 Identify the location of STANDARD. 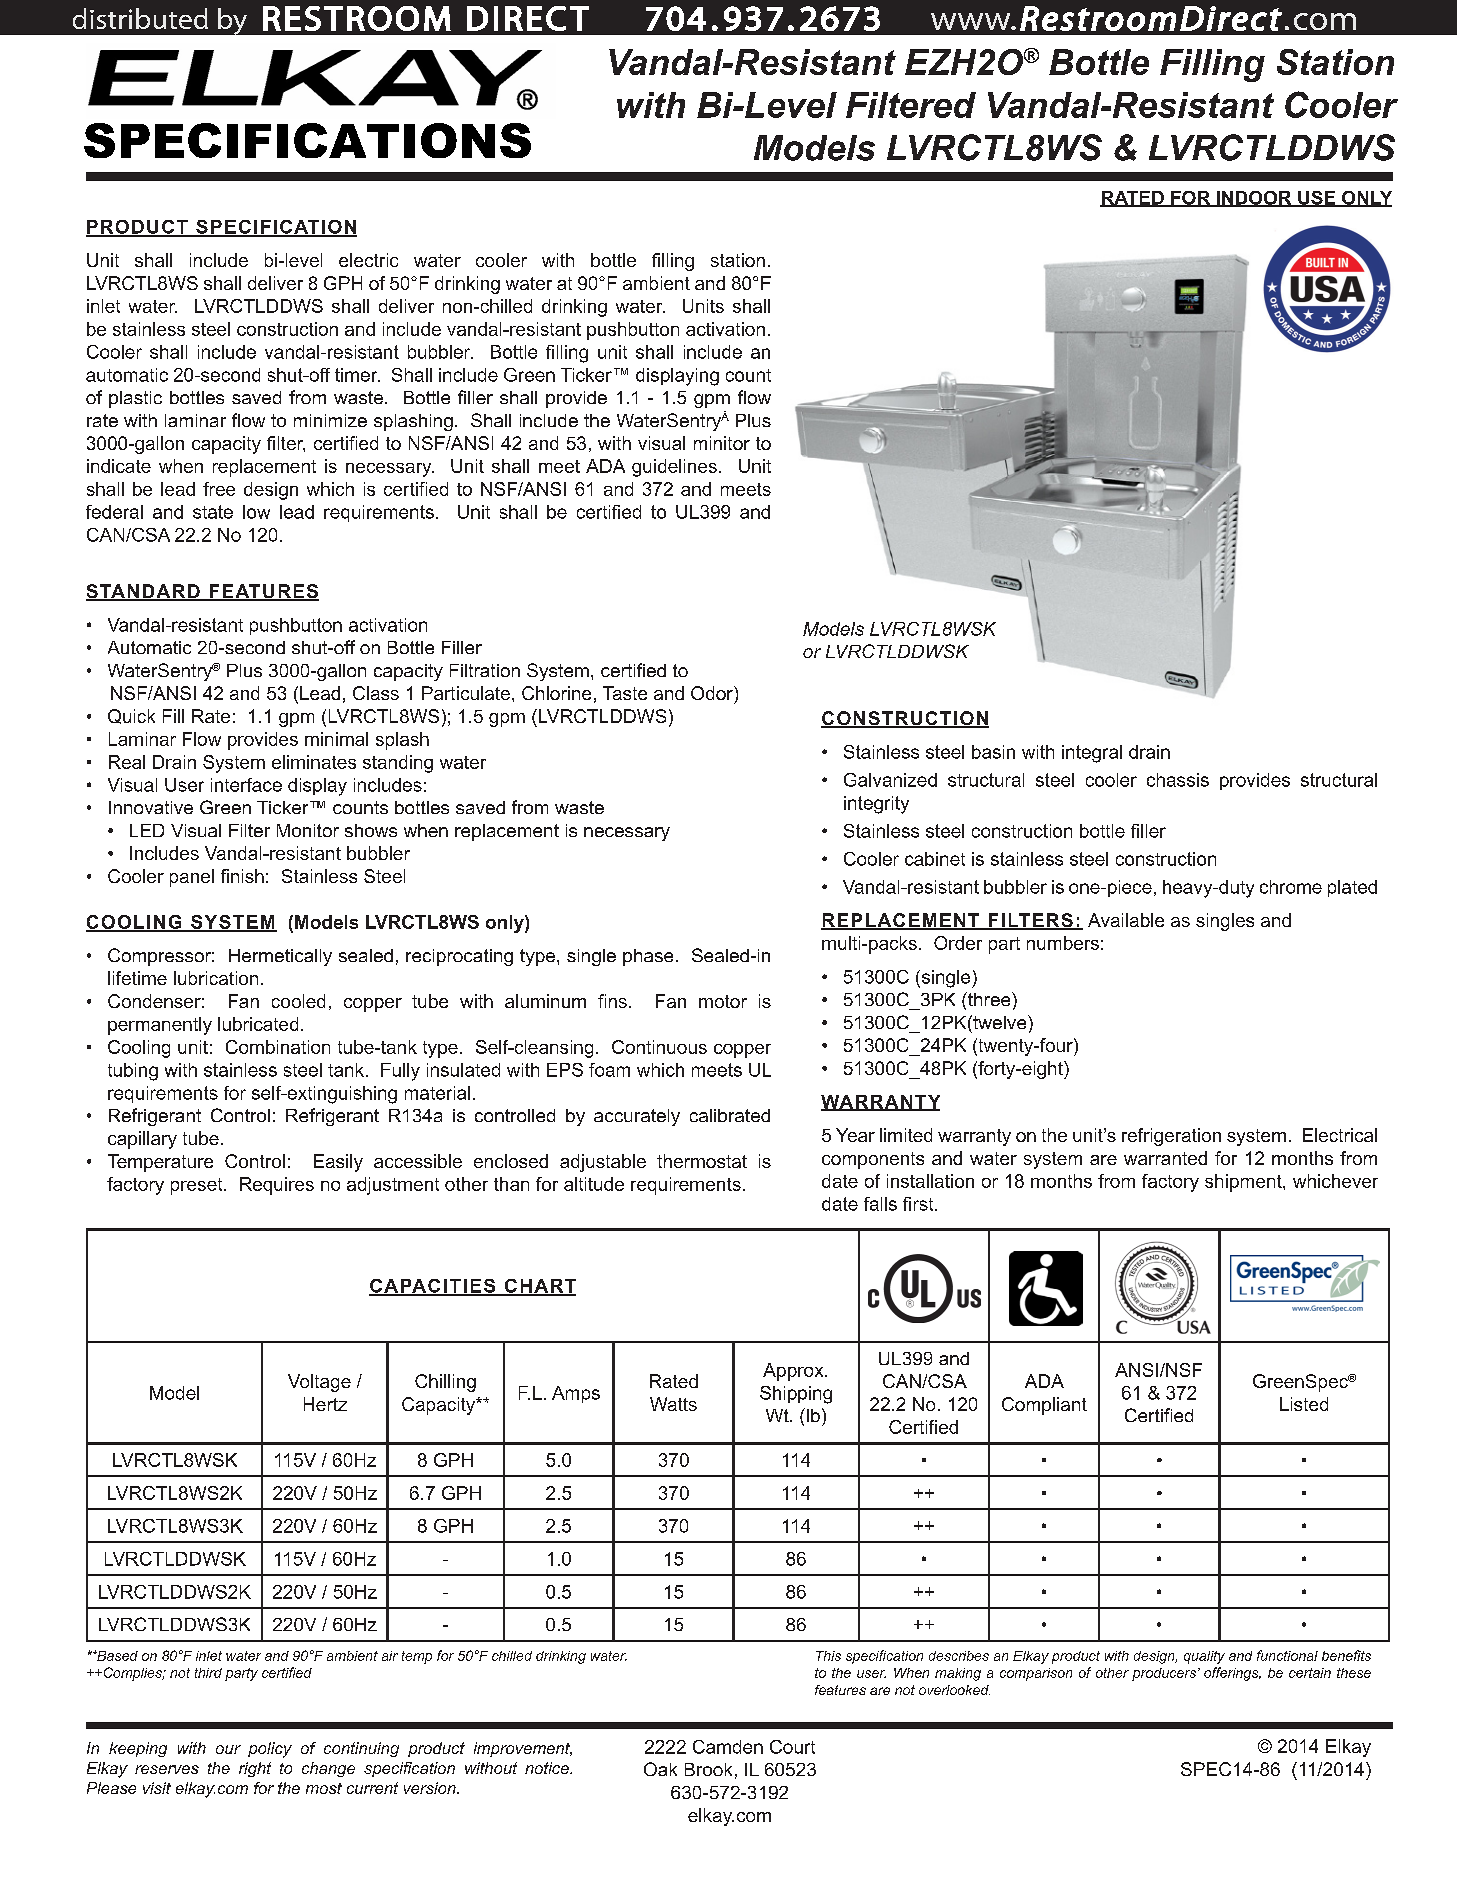
(144, 592).
